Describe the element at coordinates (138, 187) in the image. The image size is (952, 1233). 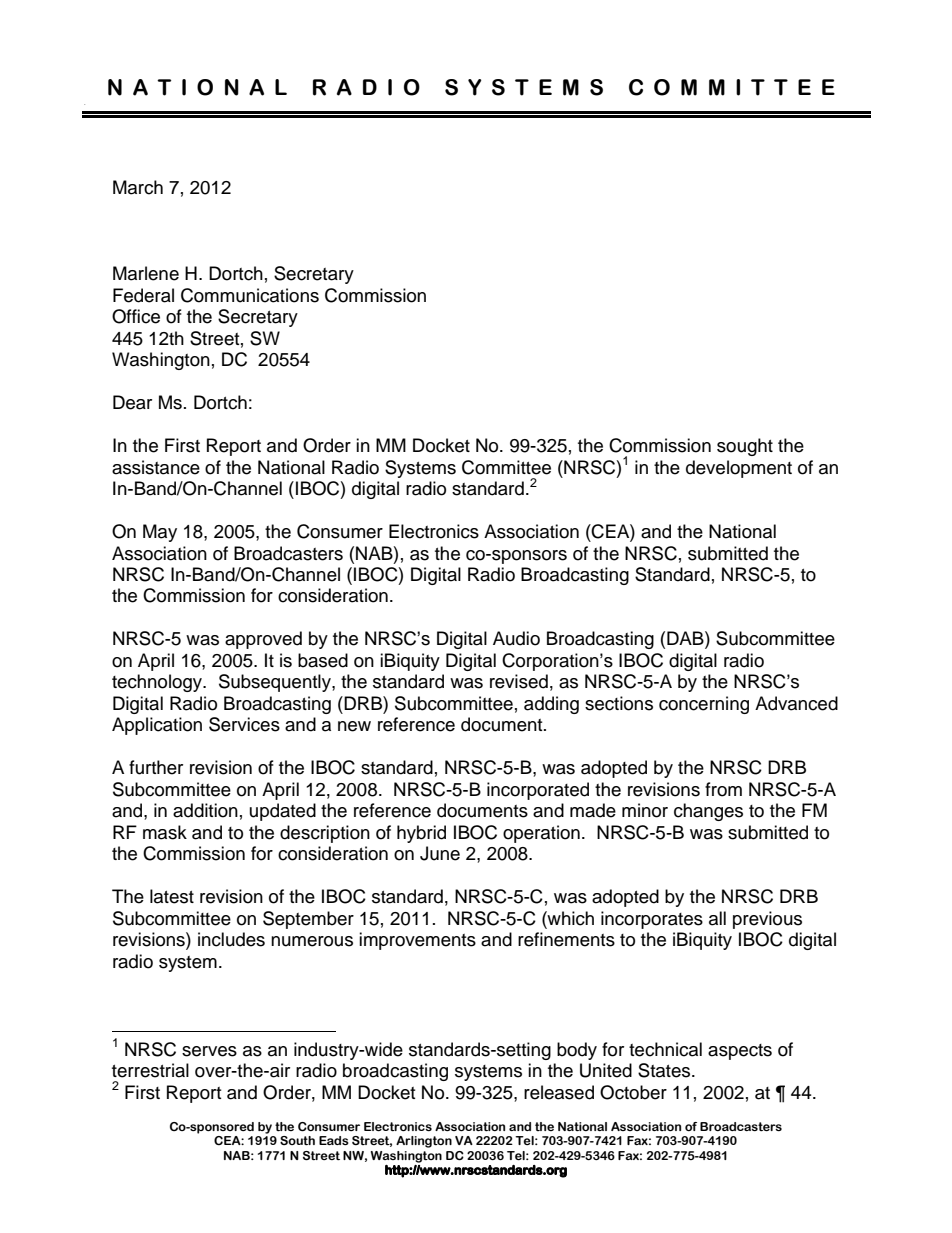
I see `March` at that location.
